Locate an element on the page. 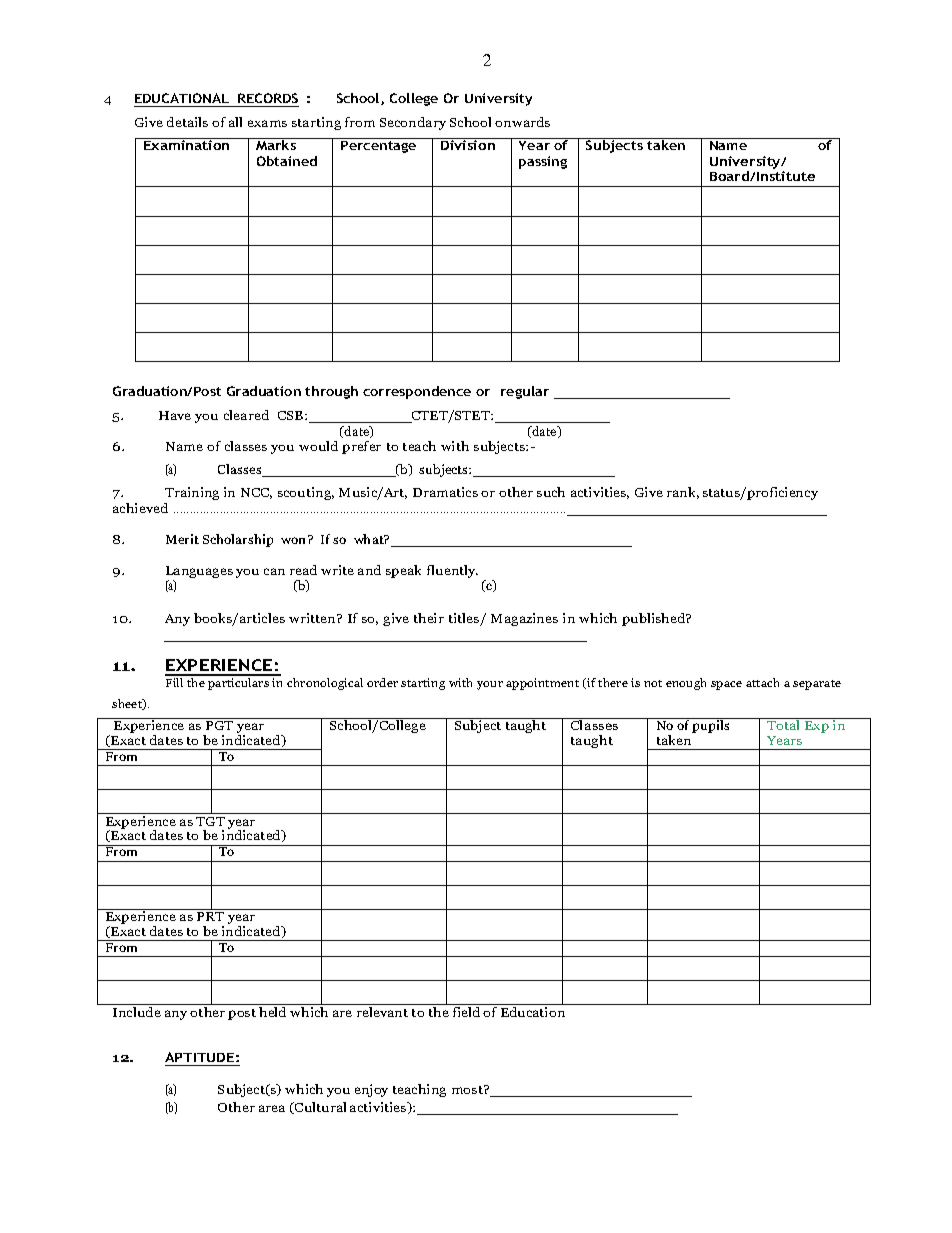 This document has height=1233, width=952. cleared is located at coordinates (246, 415).
